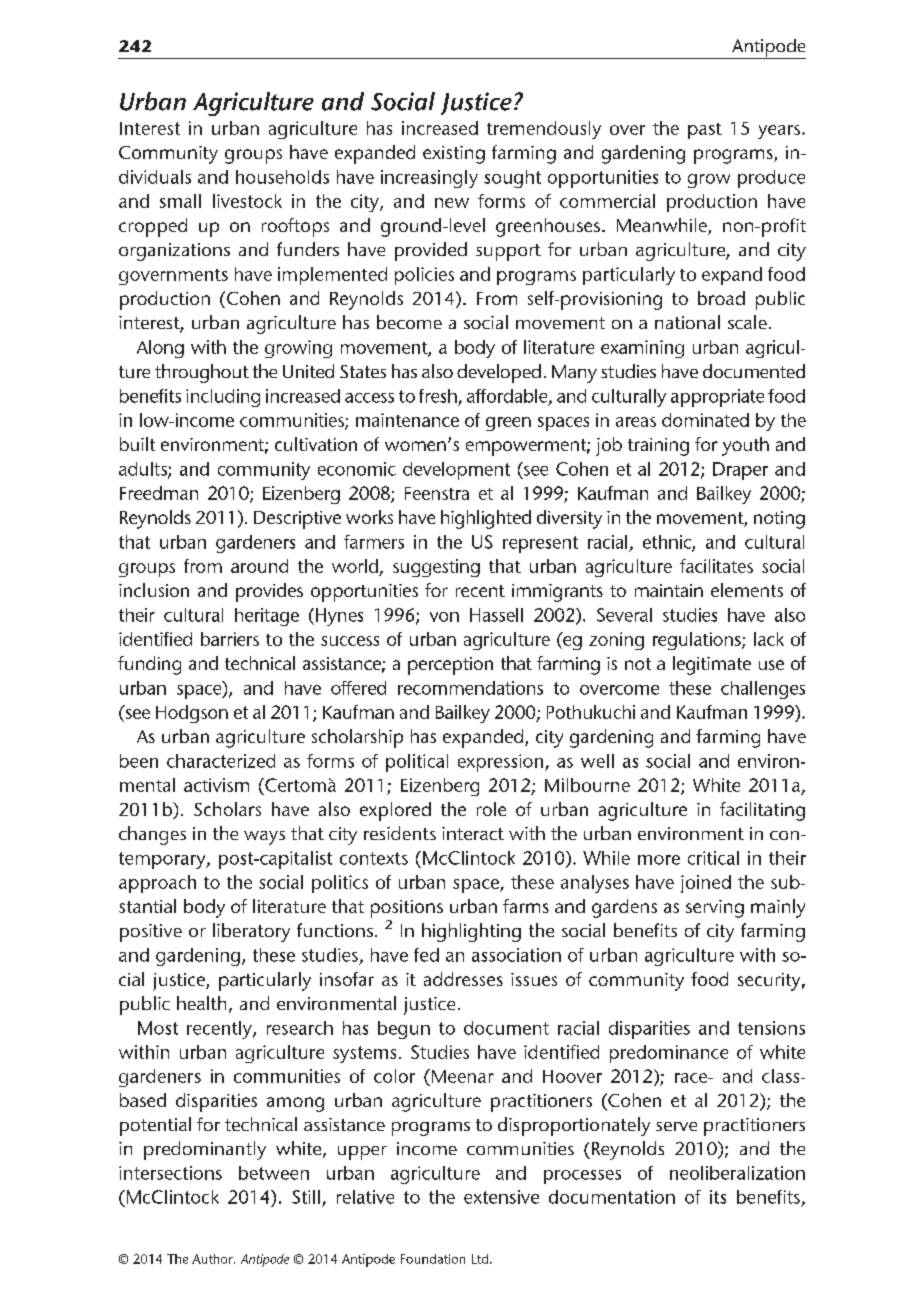  I want to click on past, so click(705, 131).
